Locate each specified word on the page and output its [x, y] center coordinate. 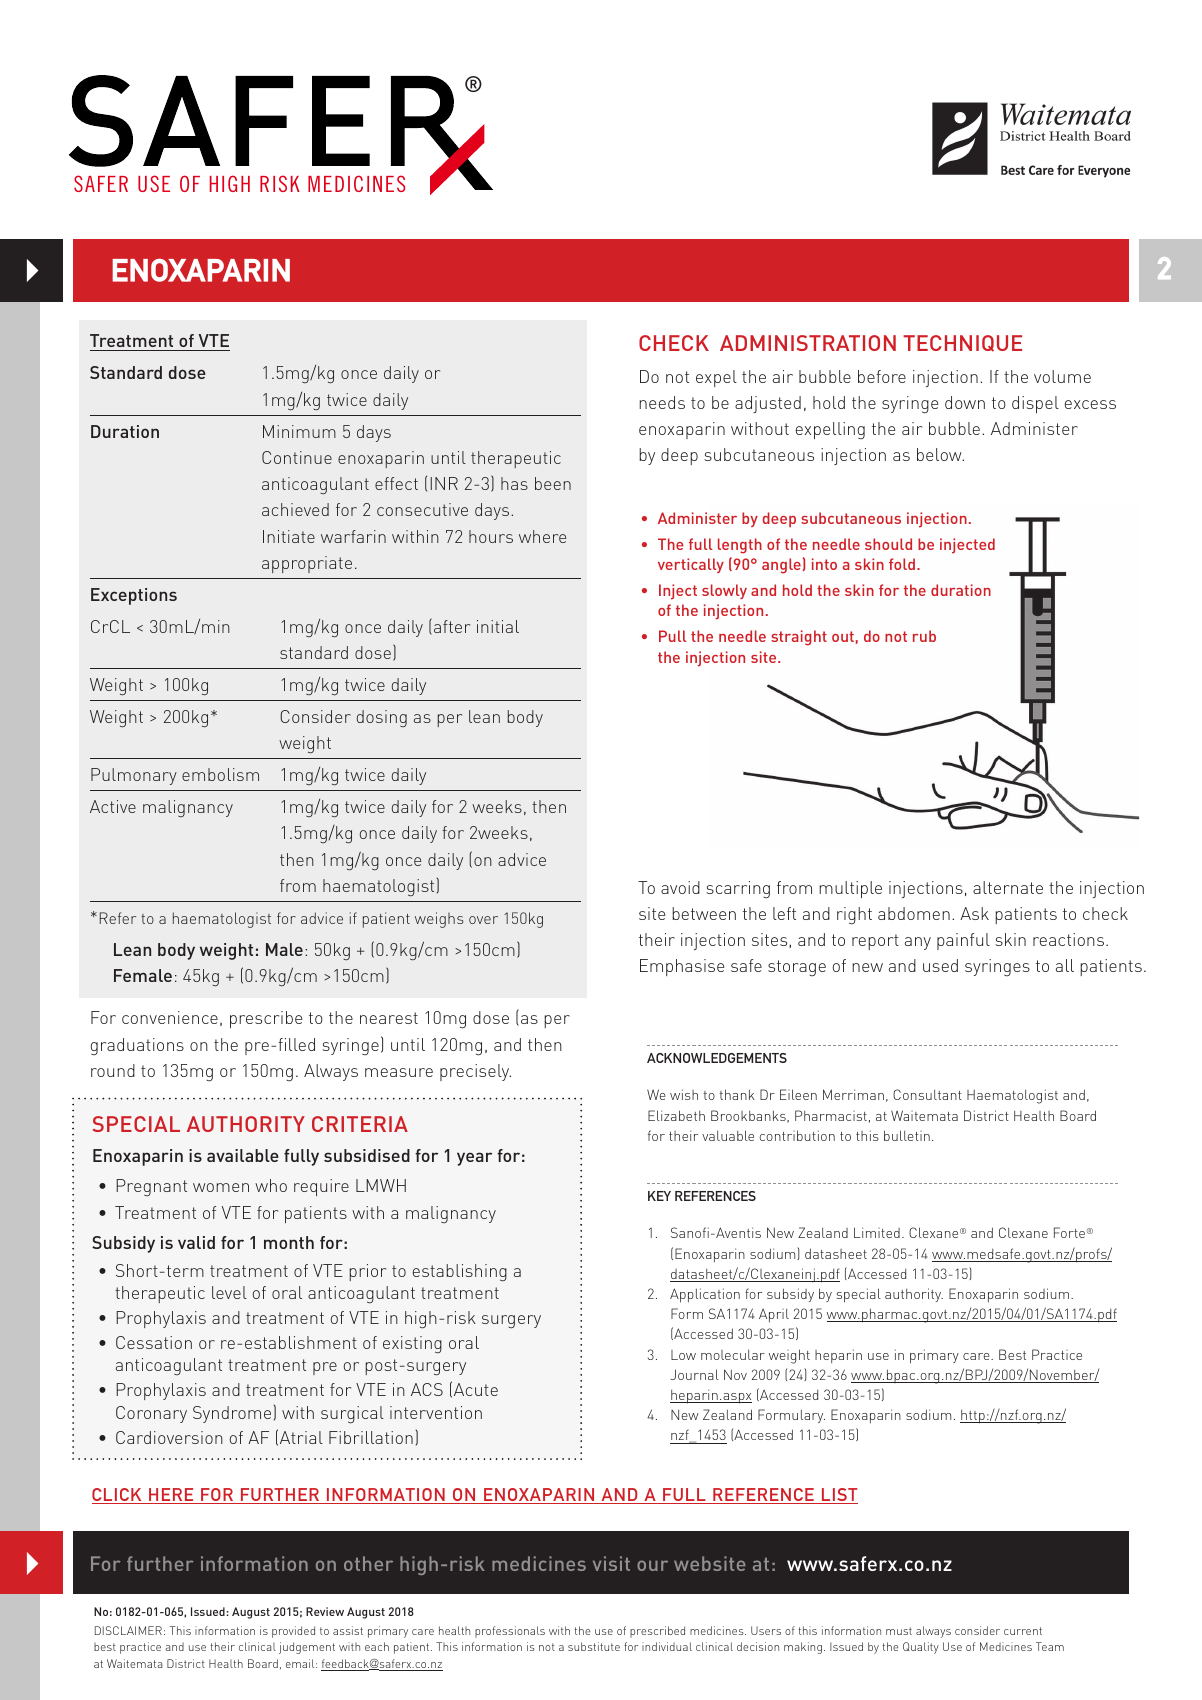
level [229, 1292]
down [965, 402]
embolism [220, 774]
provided [293, 1632]
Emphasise [682, 967]
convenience [170, 1017]
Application [705, 1295]
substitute [594, 1646]
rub [924, 636]
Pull [672, 636]
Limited [877, 1232]
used [940, 965]
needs [662, 402]
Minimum [299, 431]
